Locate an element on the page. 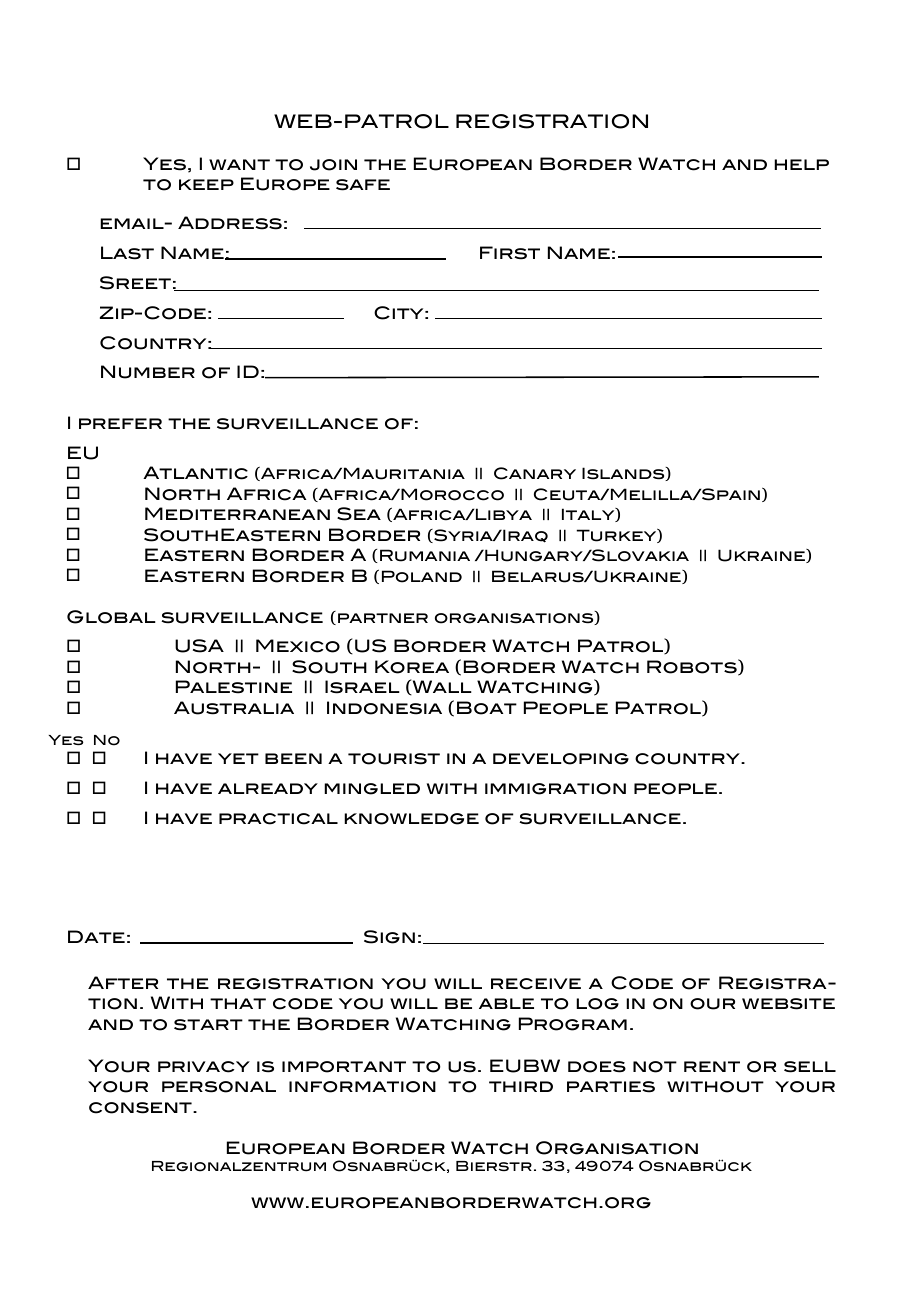  privacy is located at coordinates (204, 1067).
